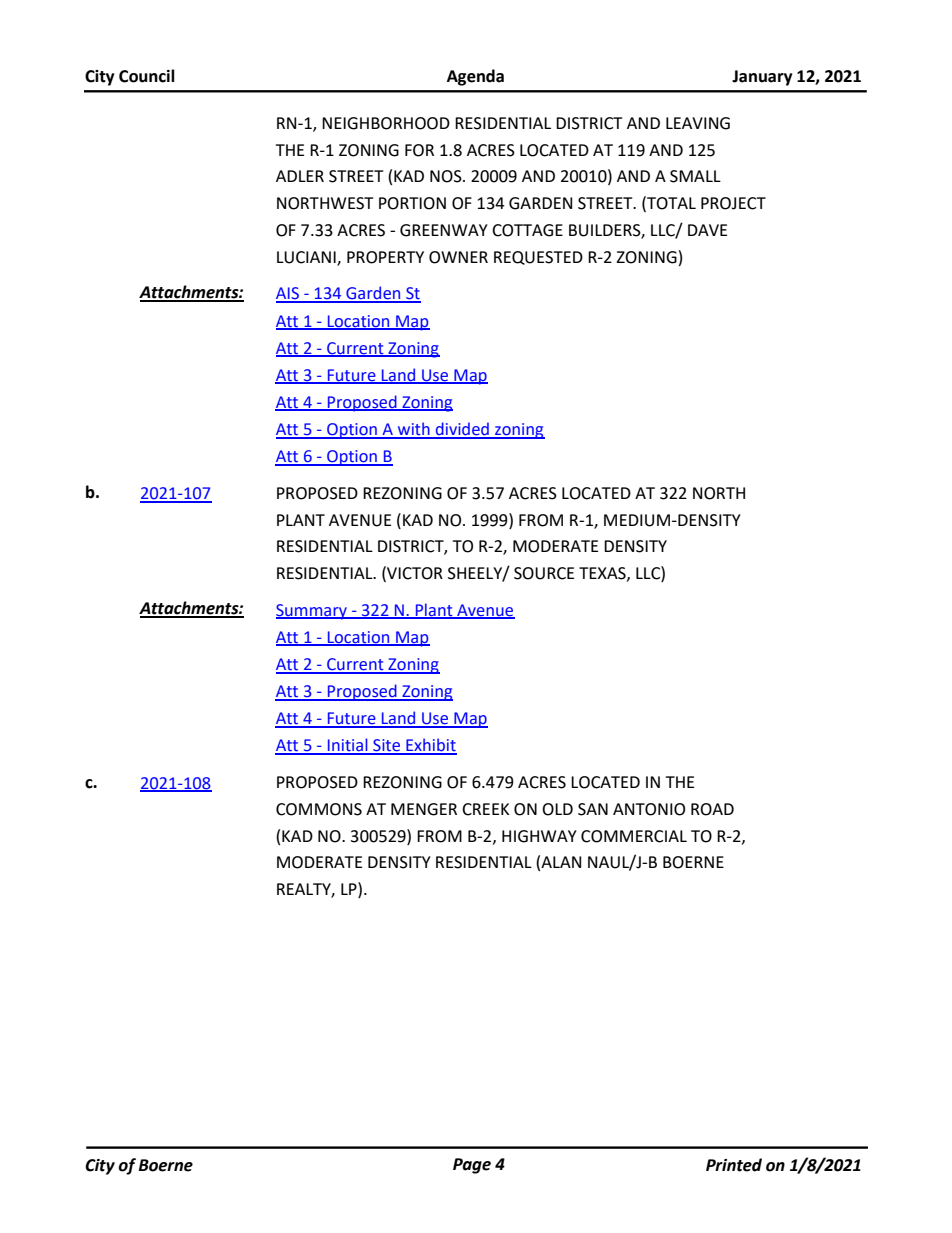  Describe the element at coordinates (634, 836) in the page. I see `COMMERCIAL` at that location.
